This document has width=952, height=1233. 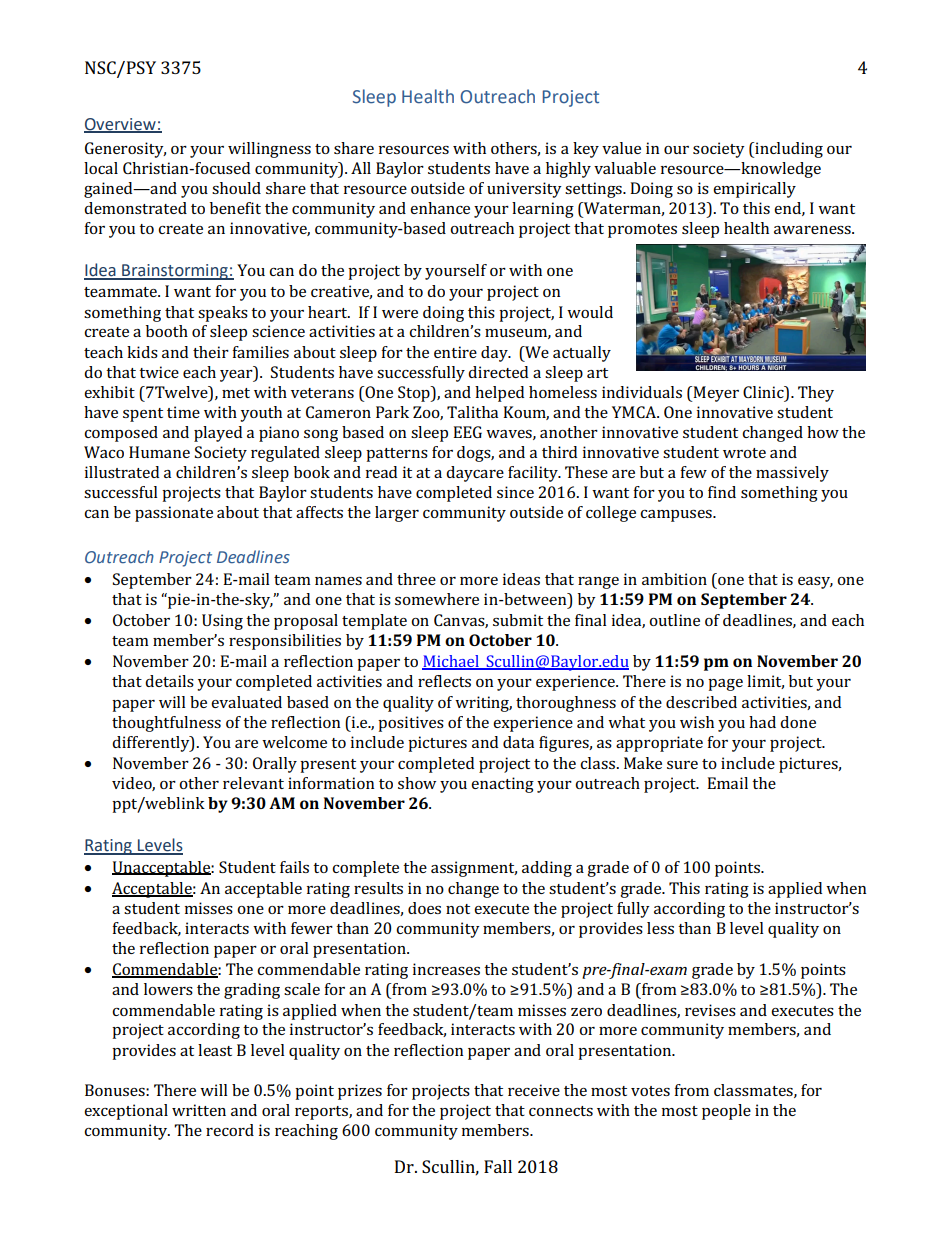 I want to click on enhance, so click(x=440, y=208).
